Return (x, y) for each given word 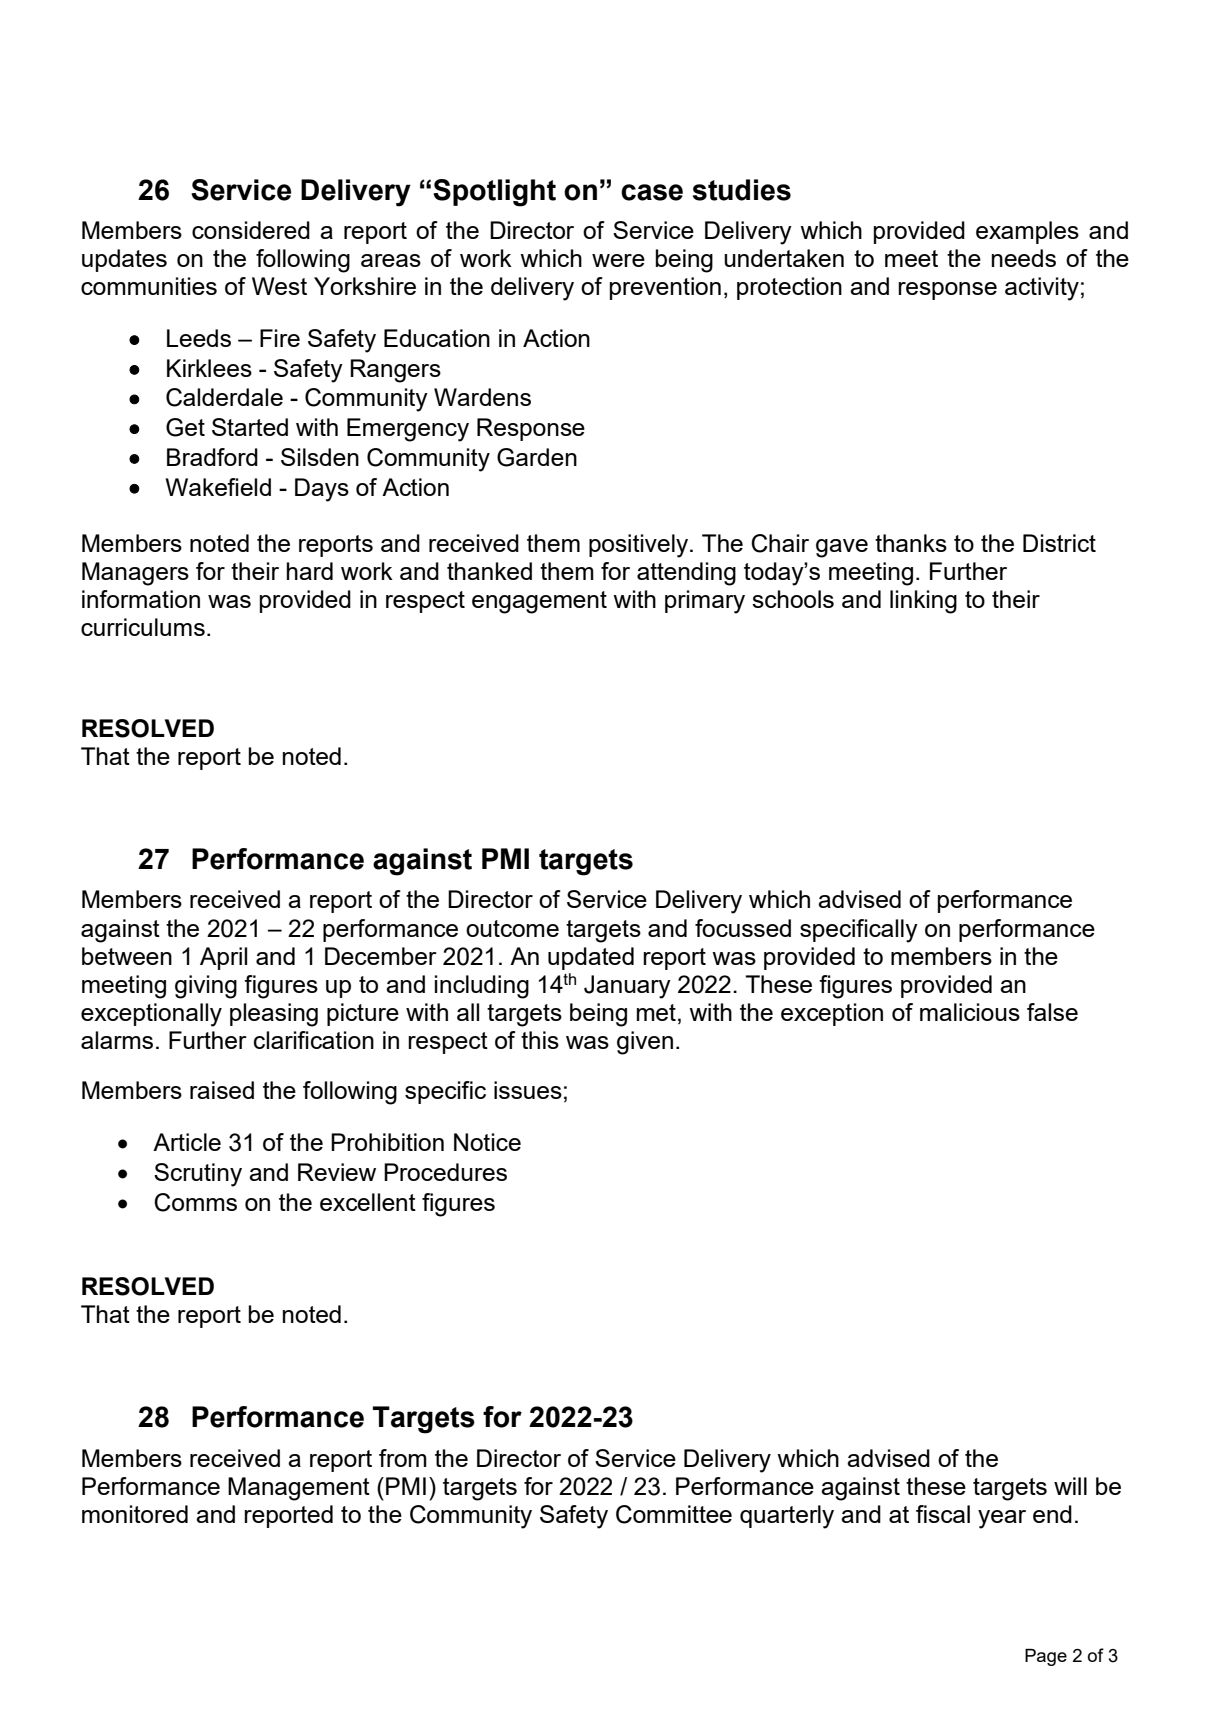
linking (923, 602)
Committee (674, 1514)
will (1070, 1486)
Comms (195, 1202)
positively (640, 546)
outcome (512, 928)
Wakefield (218, 487)
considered (251, 230)
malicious (970, 1012)
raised (222, 1090)
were (618, 260)
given (645, 1043)
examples (1027, 232)
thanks (911, 543)
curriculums (143, 627)
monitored (135, 1514)
